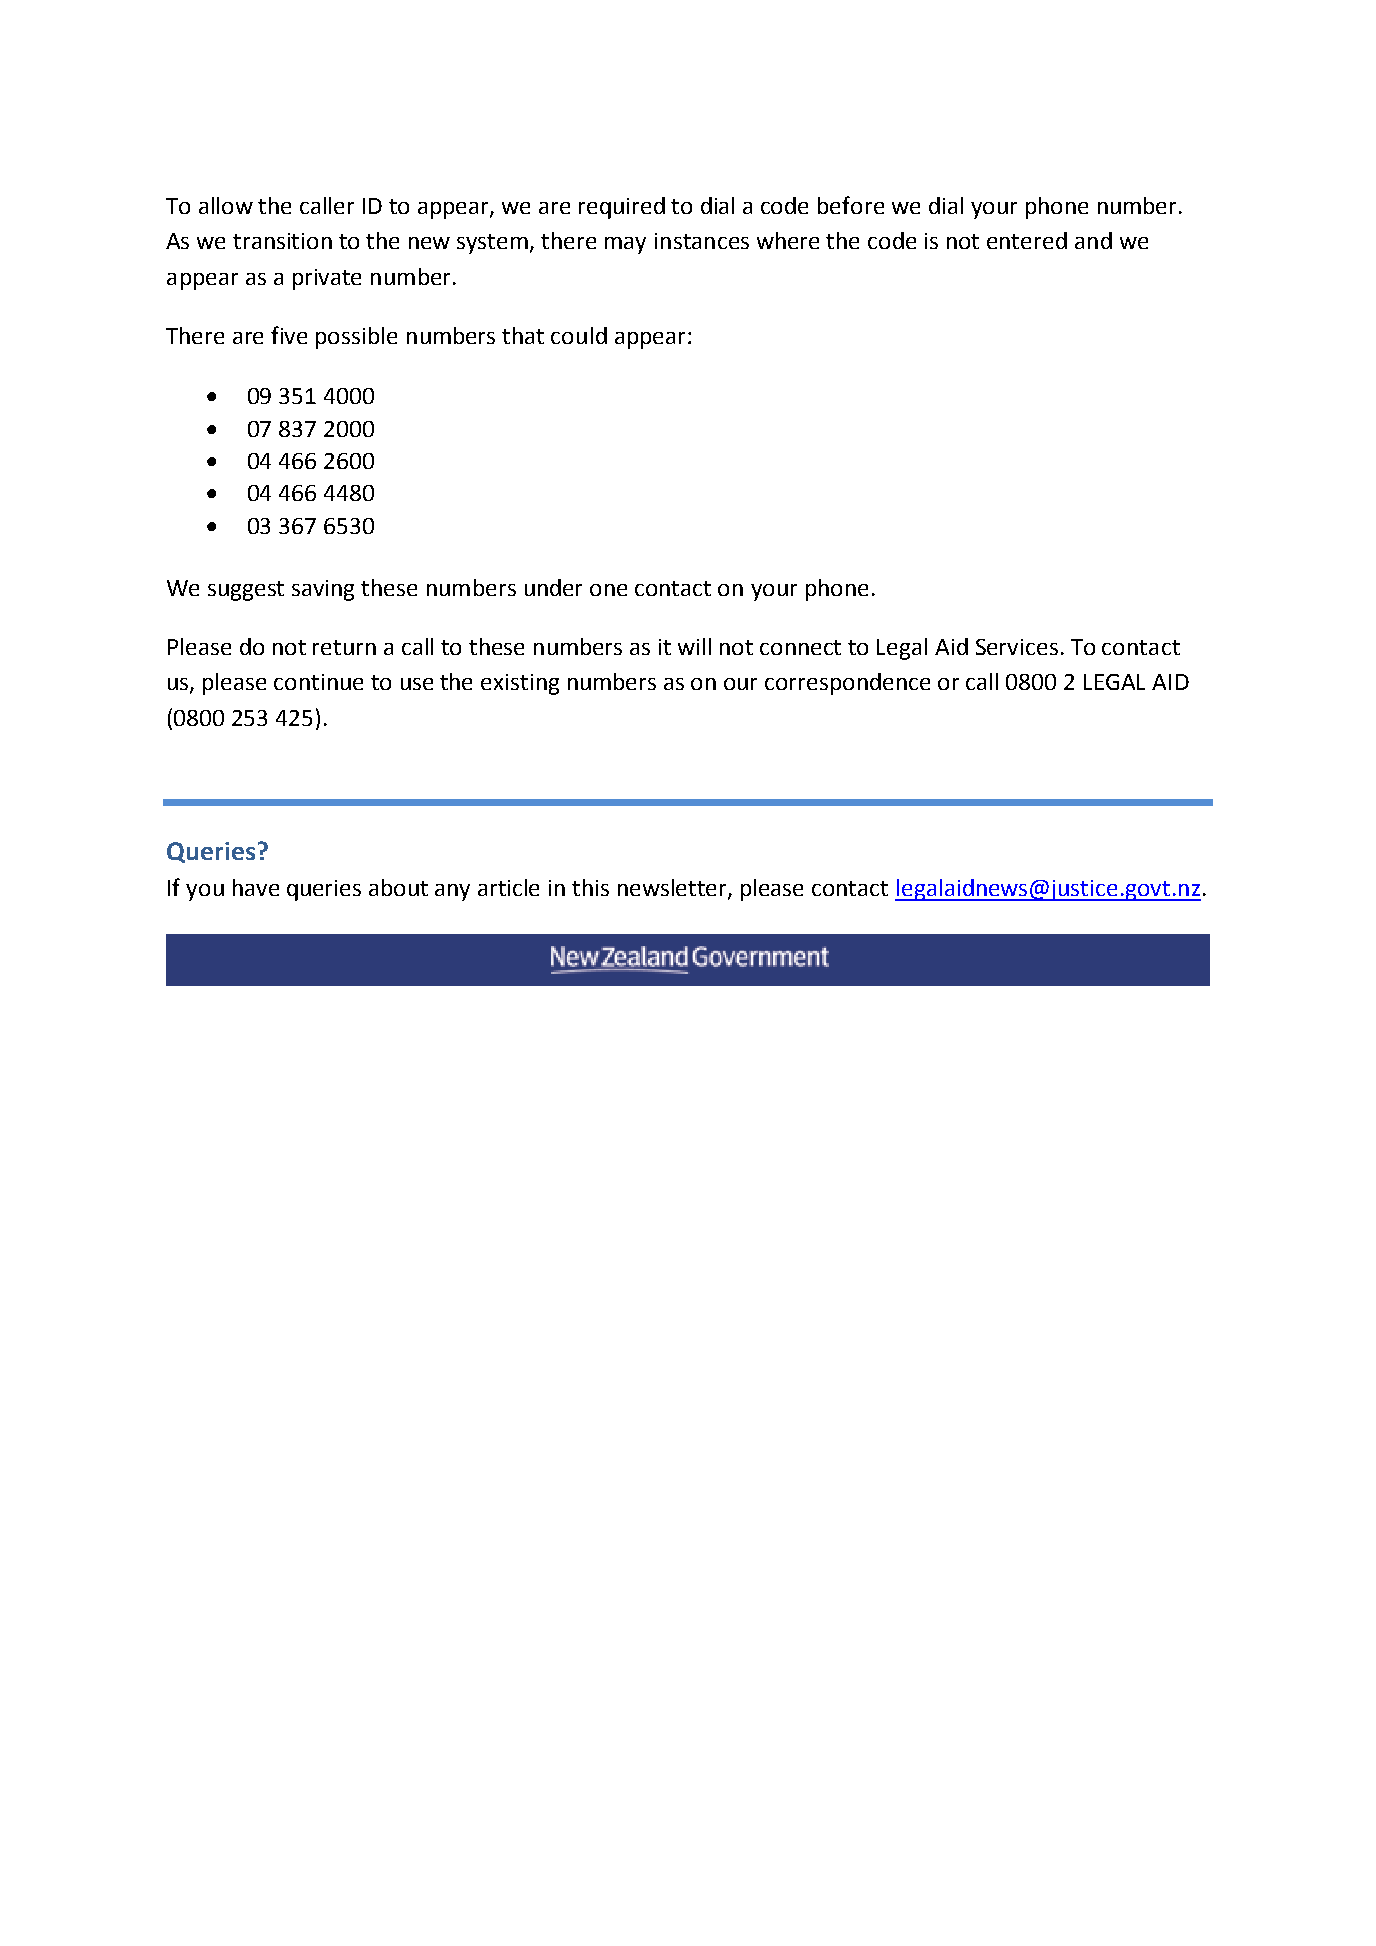 The width and height of the document is (1376, 1946). What do you see at coordinates (398, 887) in the document?
I see `about` at bounding box center [398, 887].
